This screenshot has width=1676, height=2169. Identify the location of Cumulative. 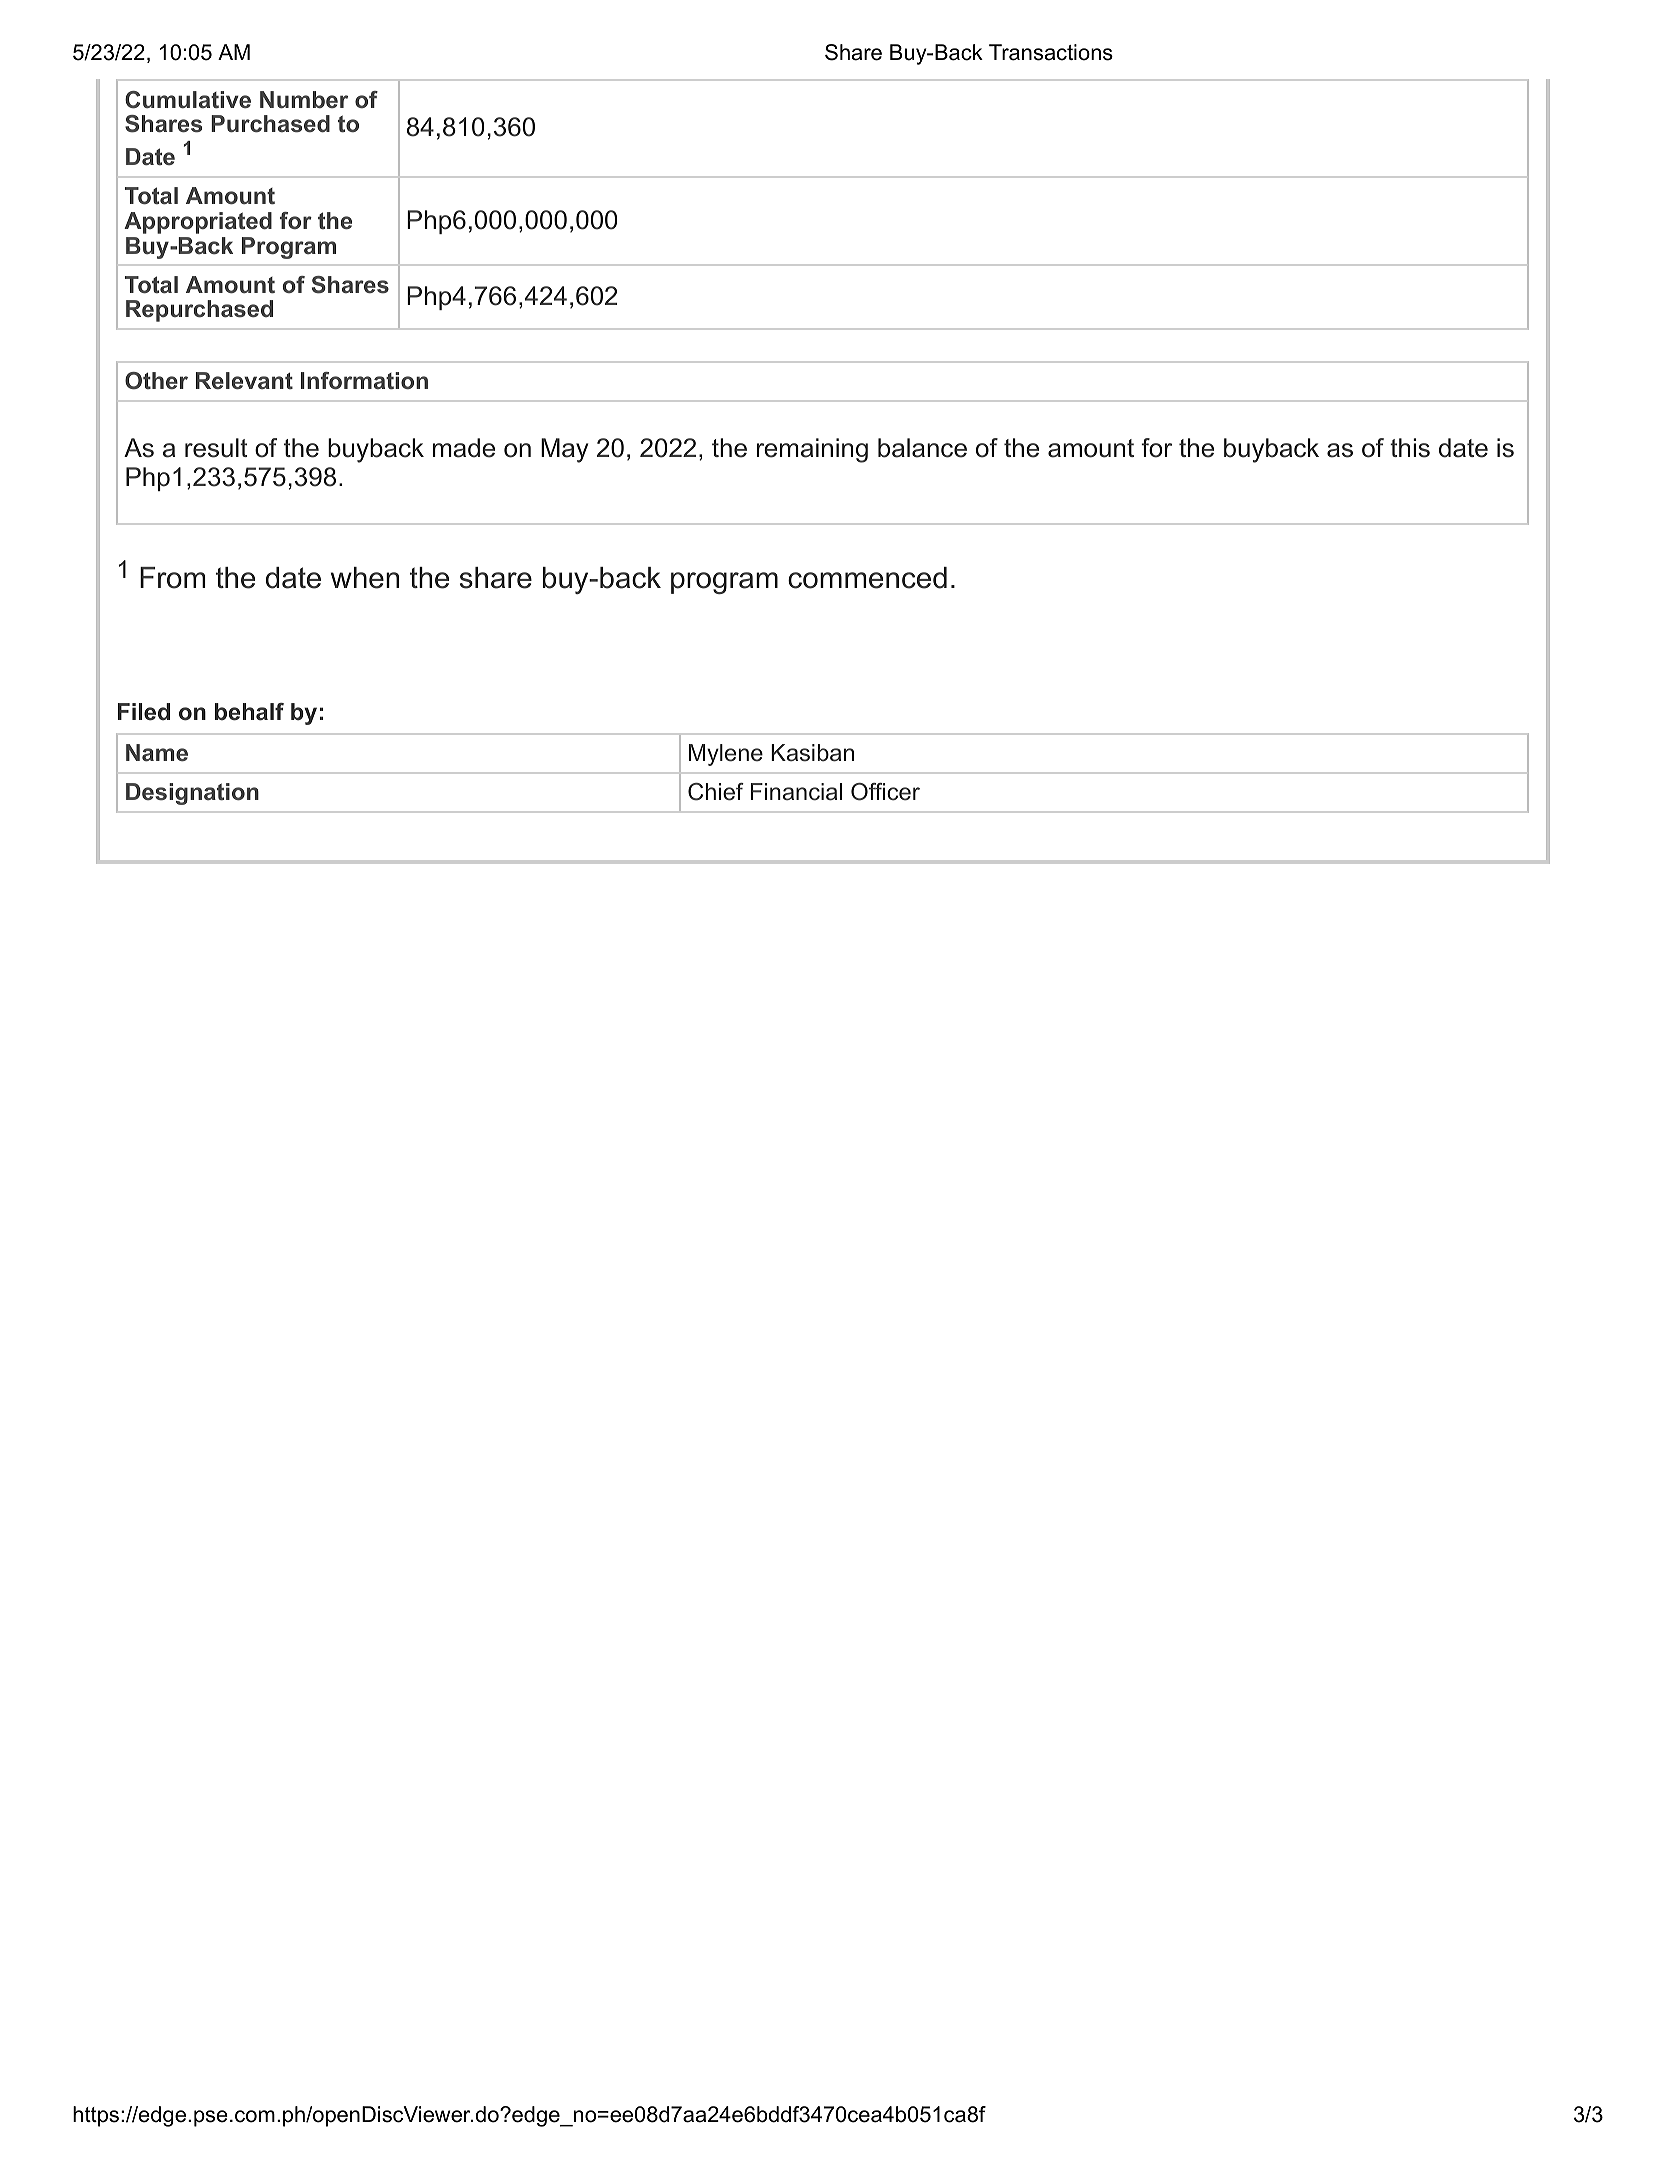
(188, 100).
